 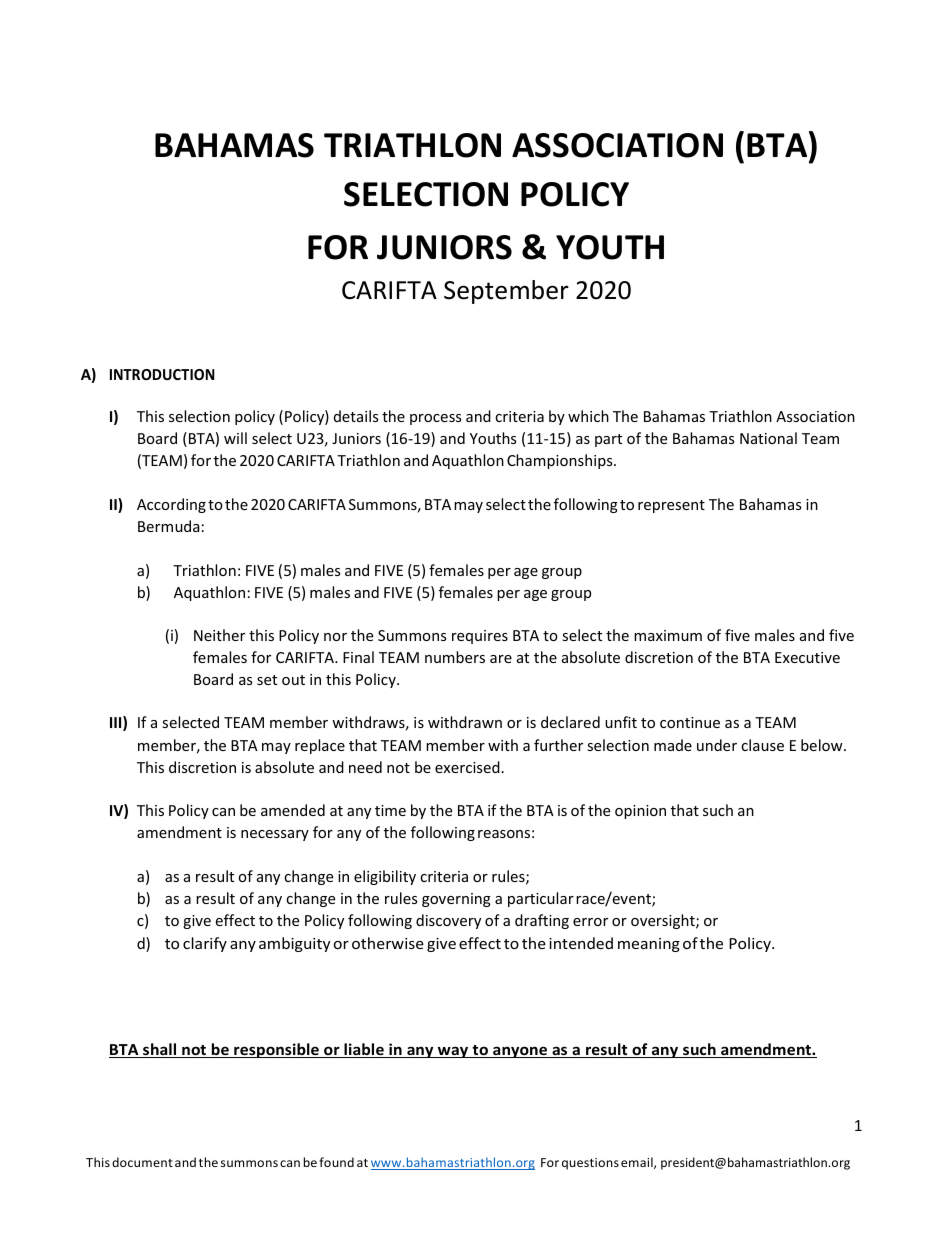 I want to click on September, so click(x=506, y=292).
